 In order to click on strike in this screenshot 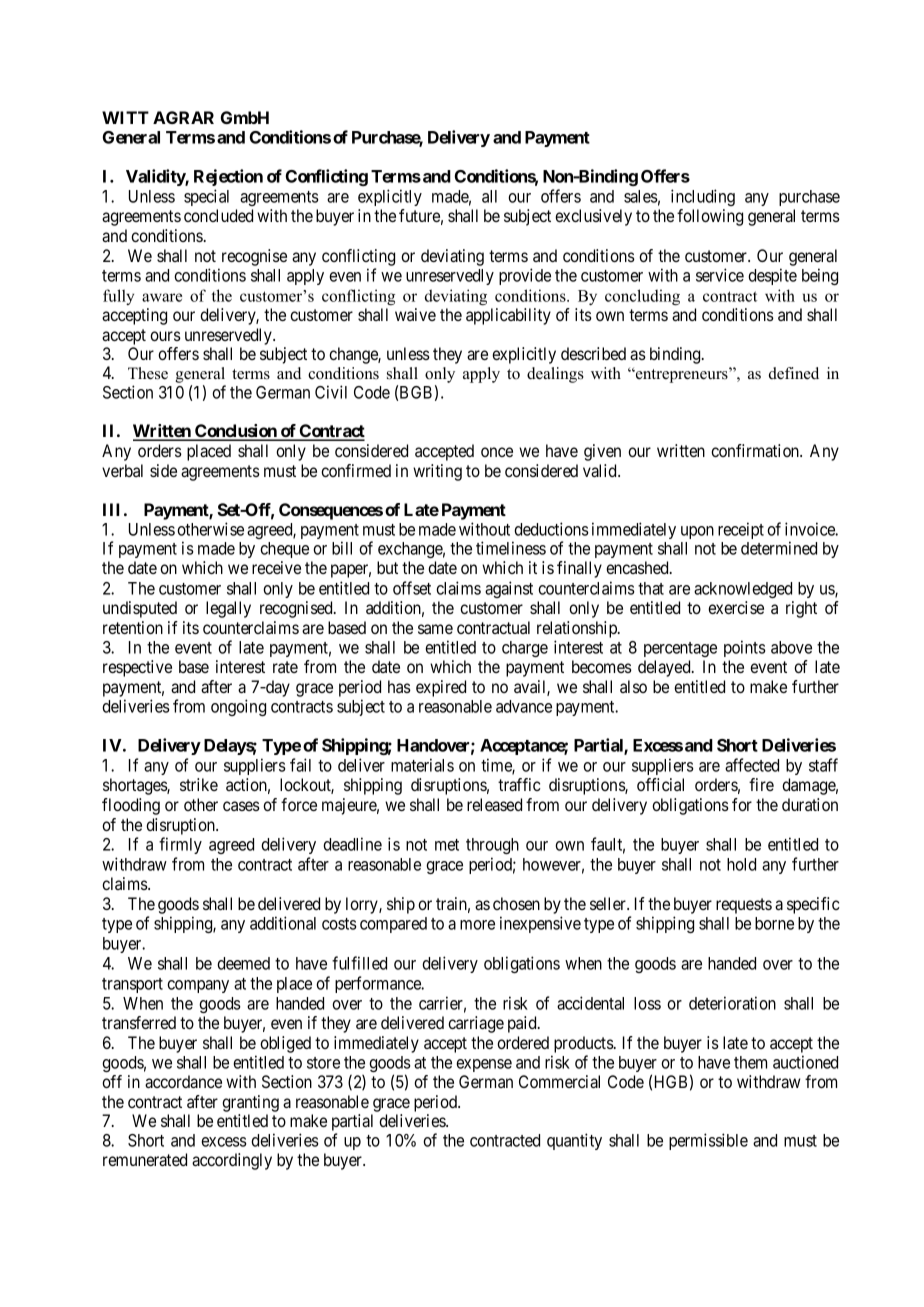, I will do `click(199, 784)`.
